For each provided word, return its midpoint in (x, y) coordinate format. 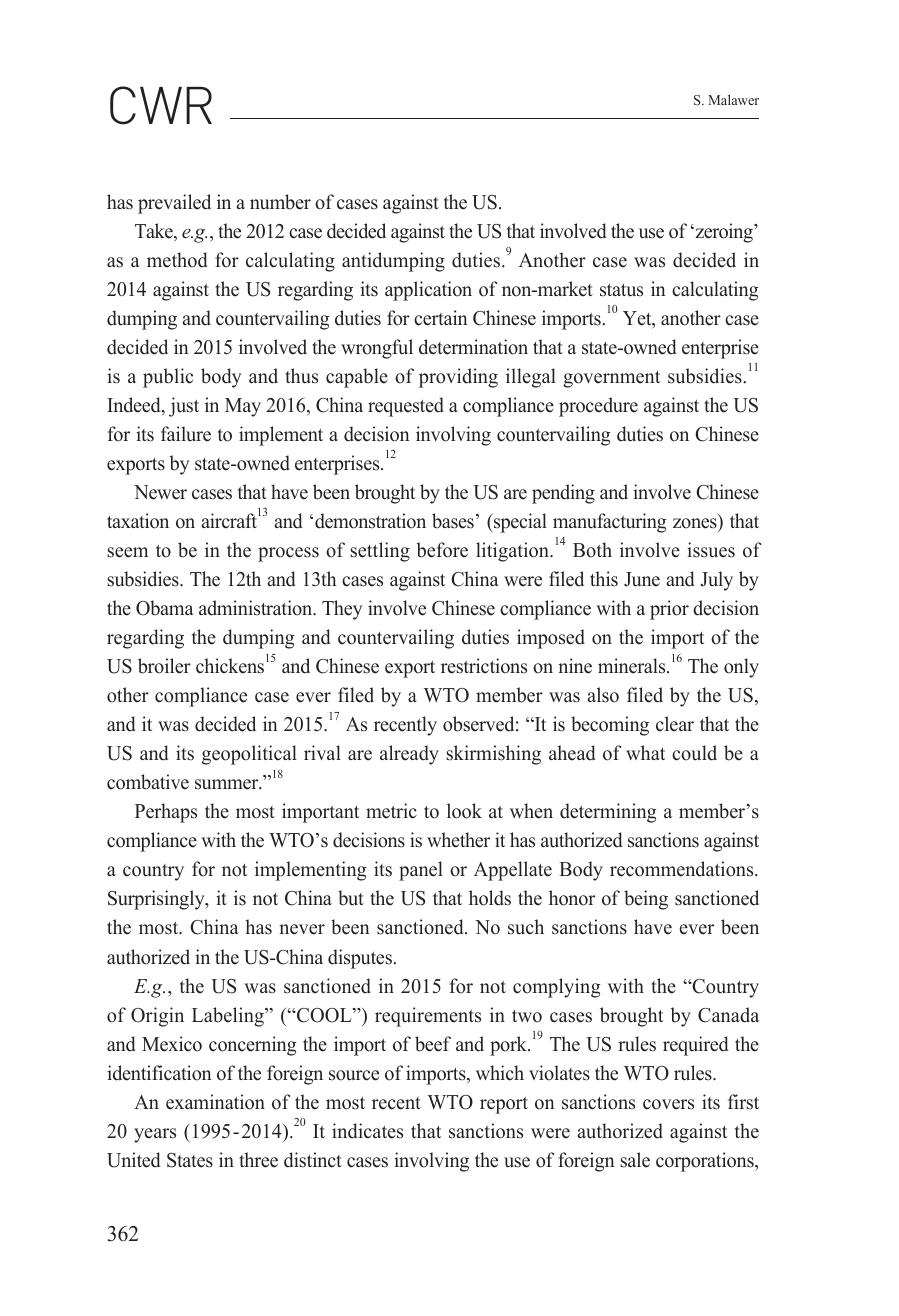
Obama (165, 608)
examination (215, 1102)
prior (669, 610)
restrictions (484, 666)
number (280, 202)
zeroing (724, 233)
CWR (161, 105)
